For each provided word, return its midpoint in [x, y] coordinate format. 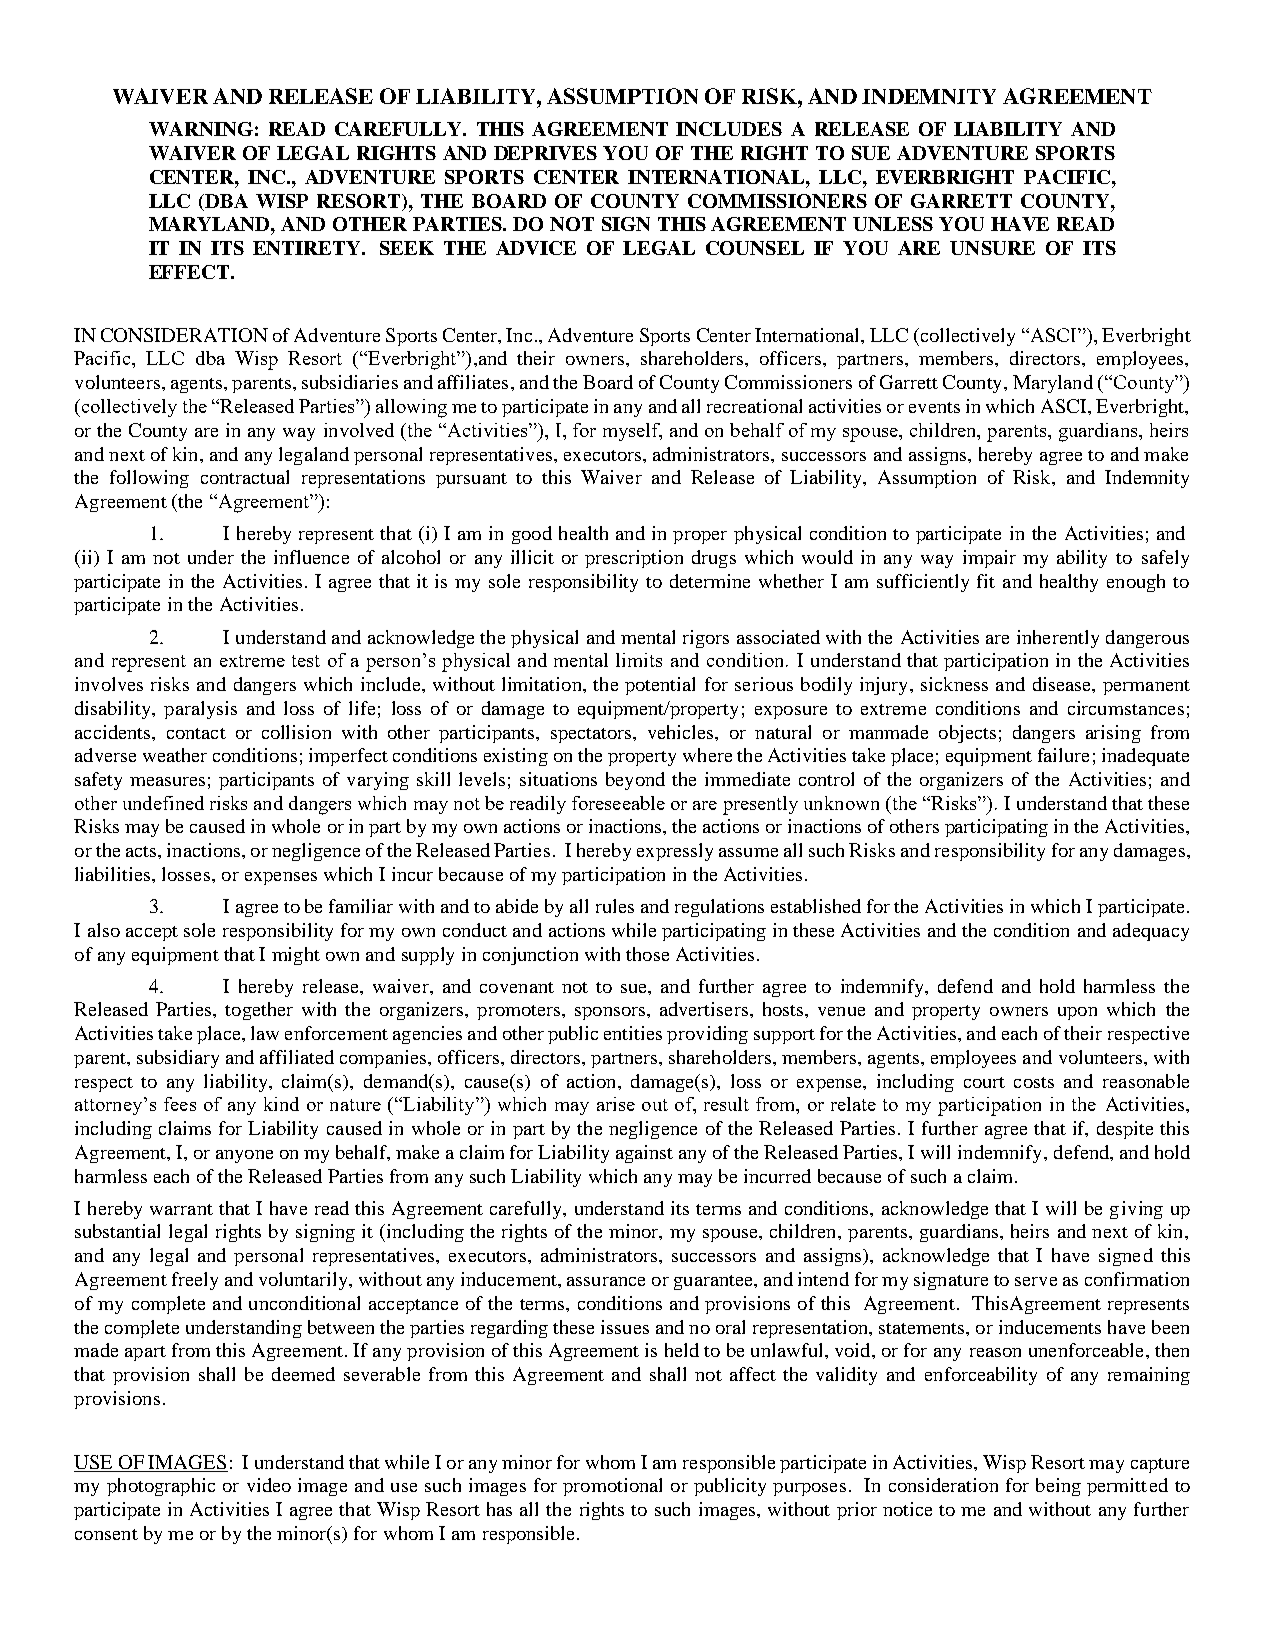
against [644, 1154]
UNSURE [992, 248]
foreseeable [618, 803]
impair [989, 559]
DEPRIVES [545, 153]
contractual [245, 477]
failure [1063, 755]
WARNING [201, 129]
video [269, 1485]
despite [1125, 1130]
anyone [244, 1156]
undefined [163, 803]
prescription [634, 559]
